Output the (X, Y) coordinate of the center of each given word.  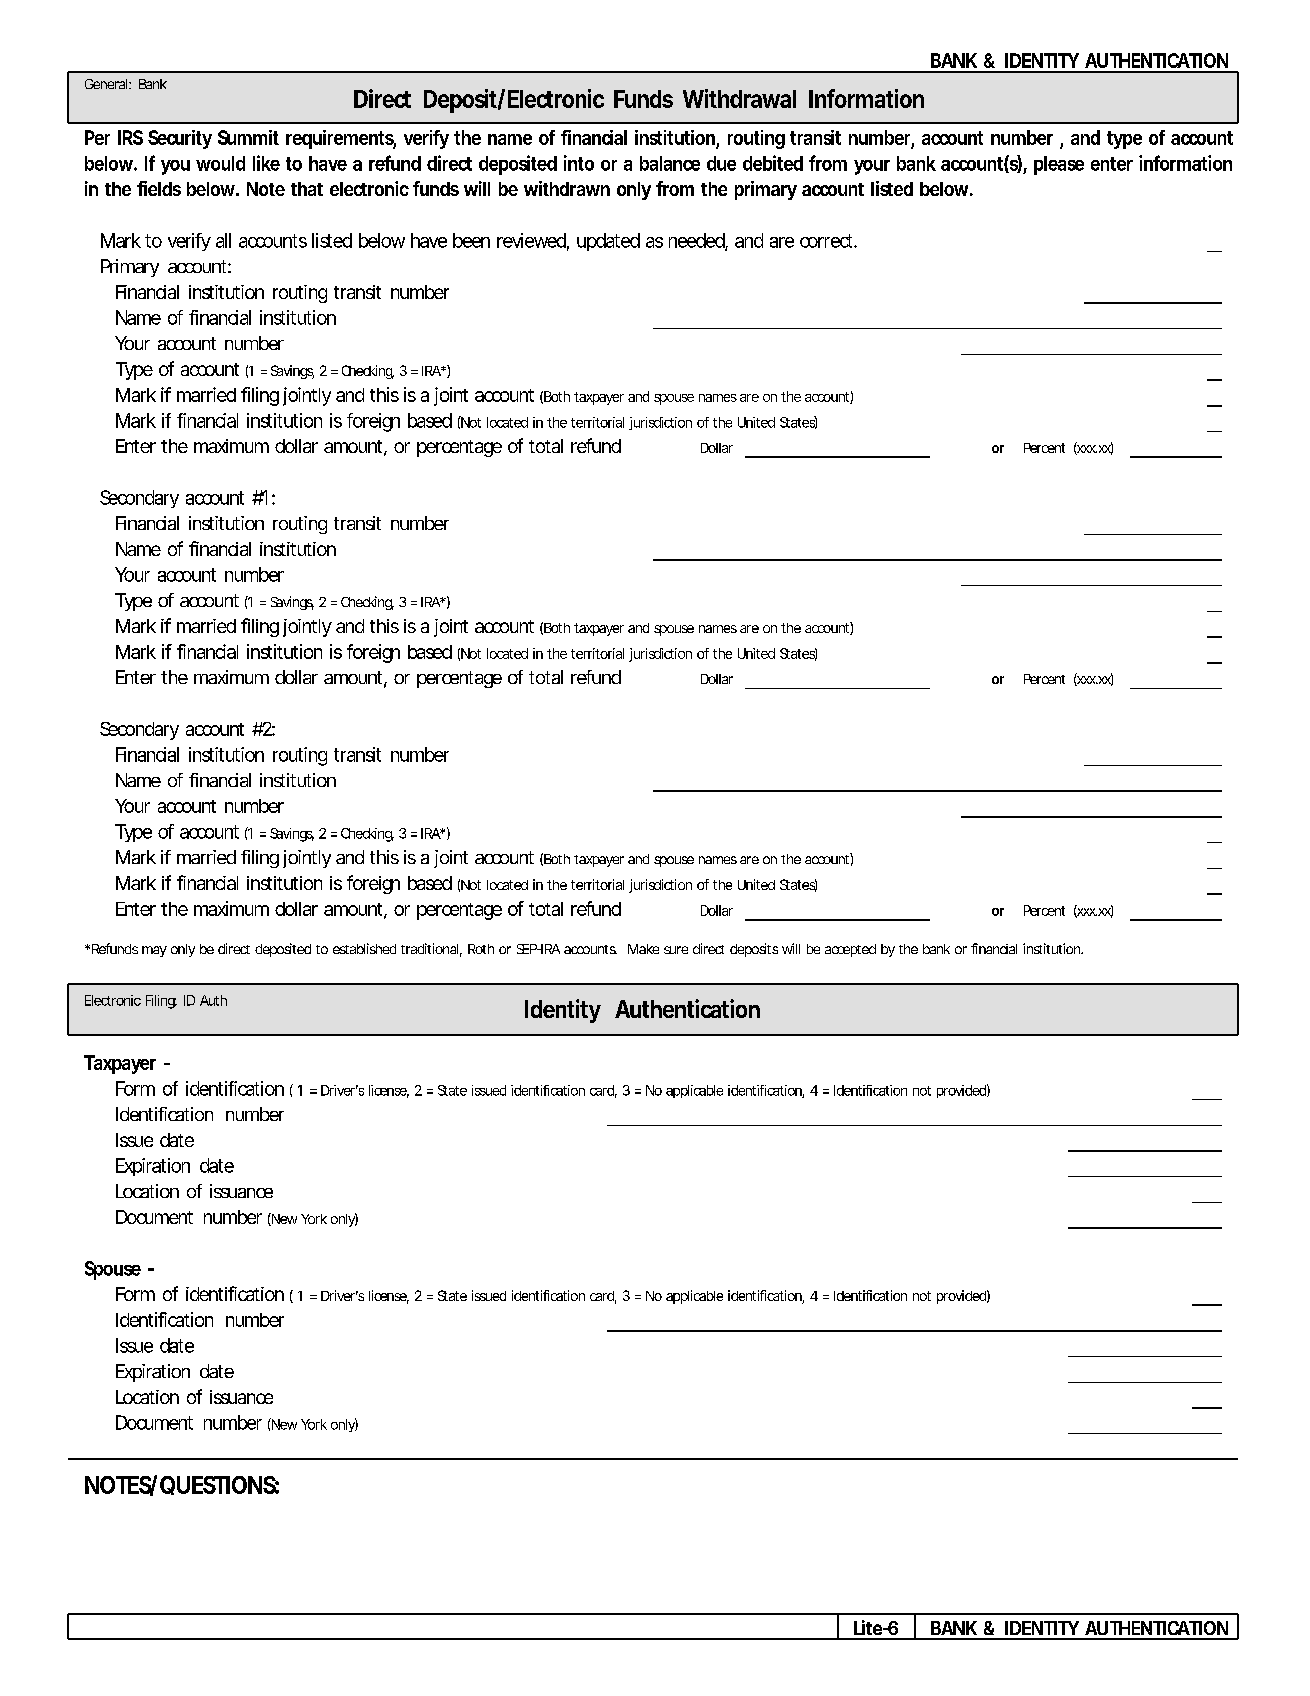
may (154, 951)
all (223, 240)
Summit (248, 137)
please (1059, 165)
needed (697, 241)
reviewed (531, 240)
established (364, 948)
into (579, 163)
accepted (850, 950)
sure (676, 950)
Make (643, 949)
